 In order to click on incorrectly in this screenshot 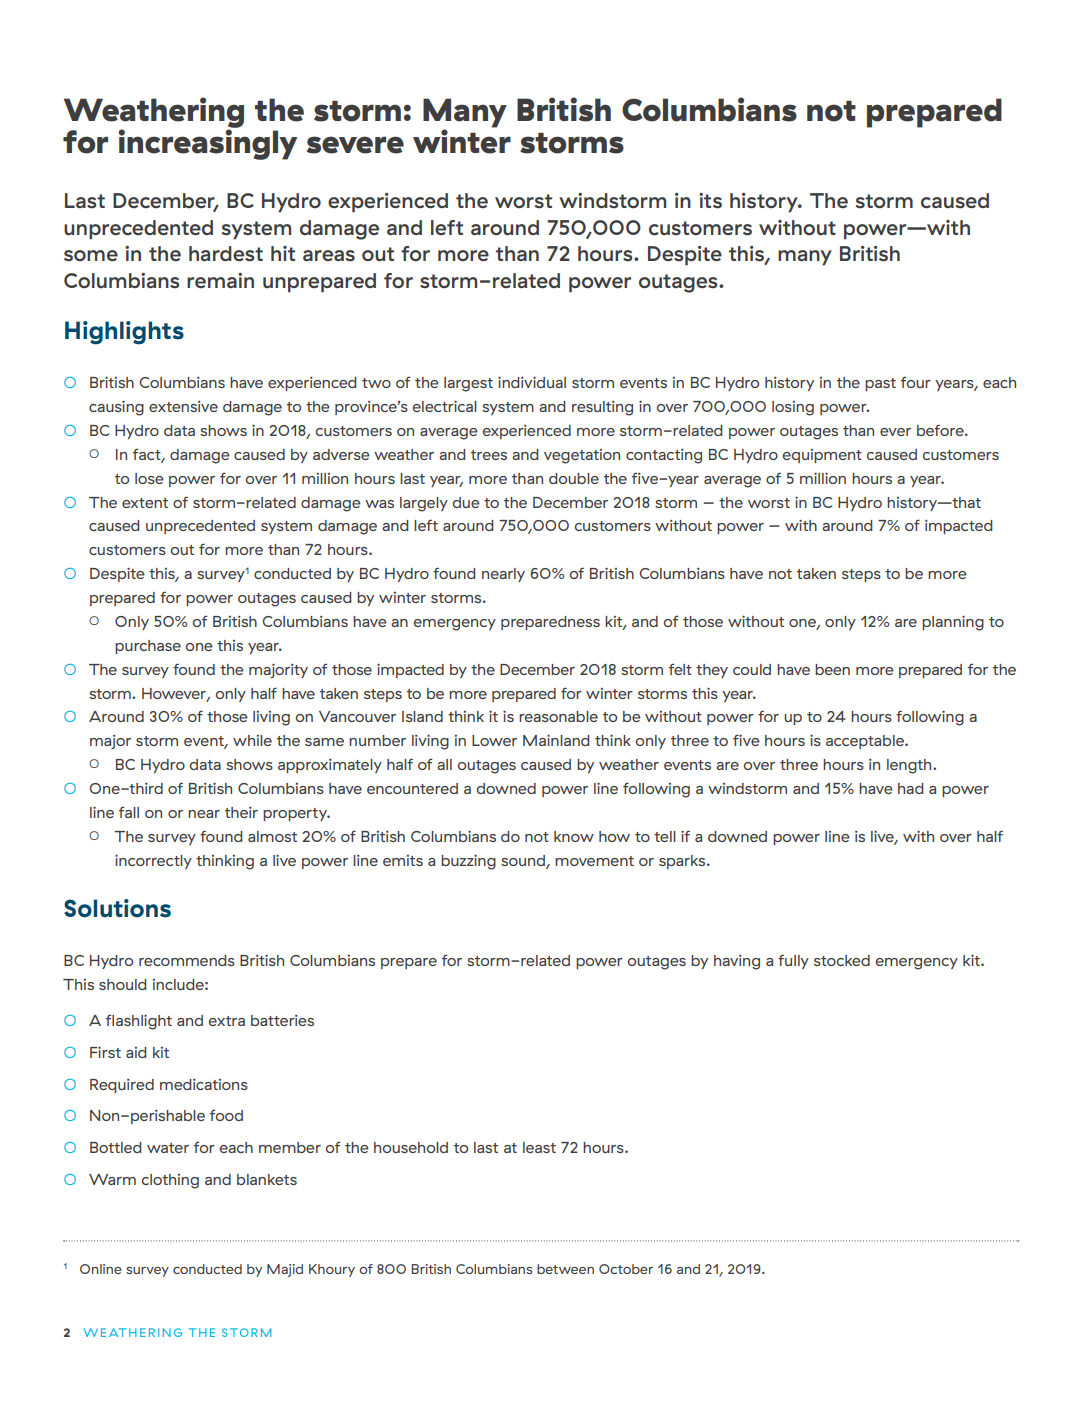, I will do `click(153, 861)`.
